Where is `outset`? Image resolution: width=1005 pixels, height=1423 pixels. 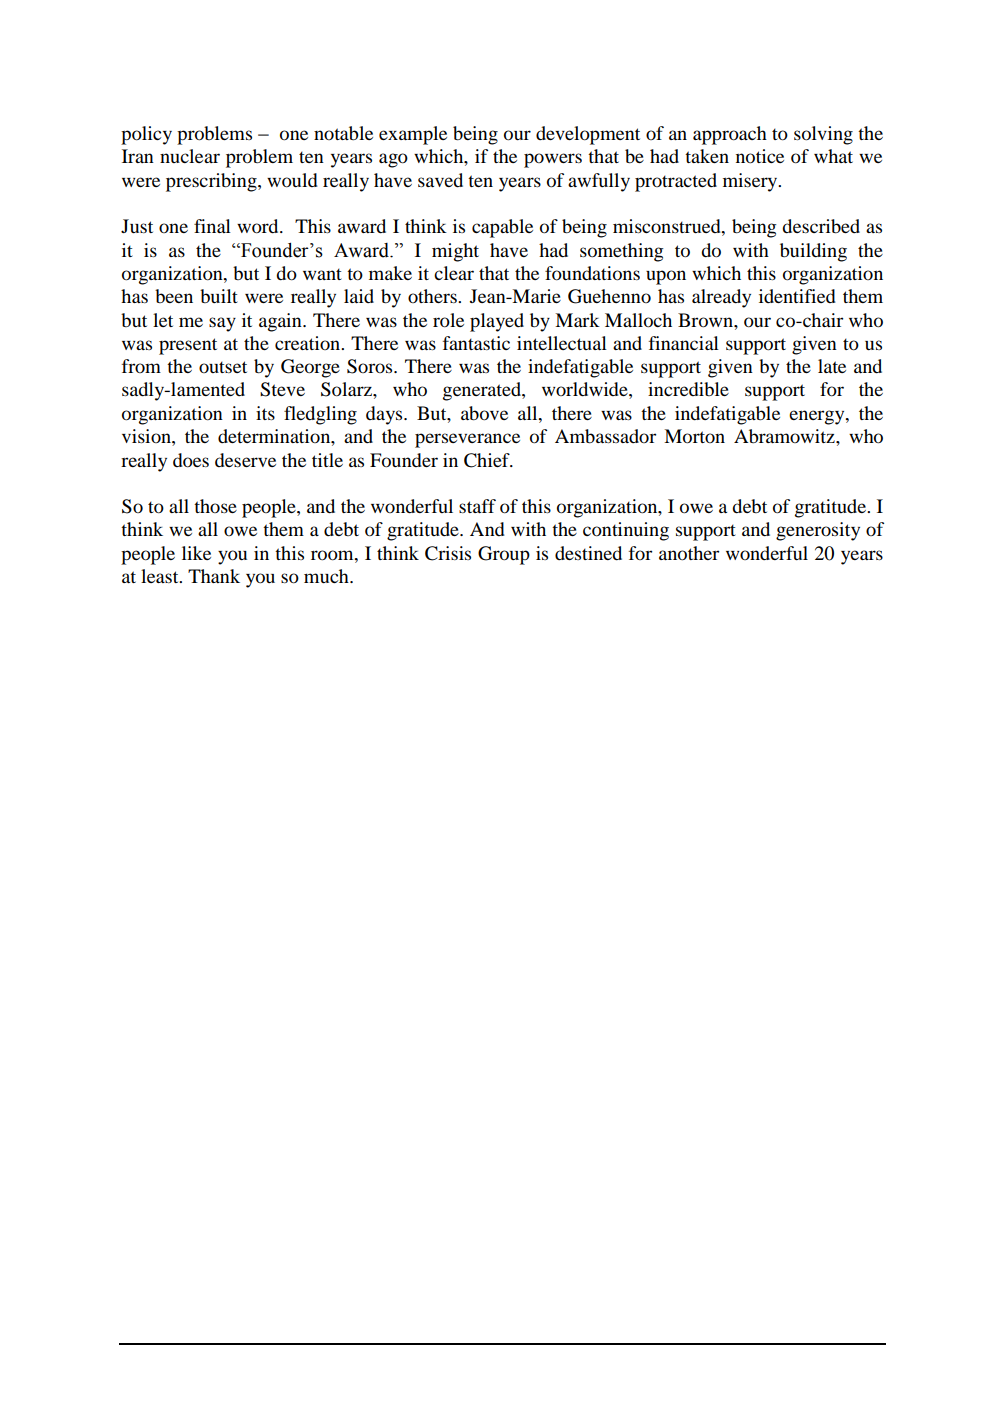 outset is located at coordinates (223, 367).
